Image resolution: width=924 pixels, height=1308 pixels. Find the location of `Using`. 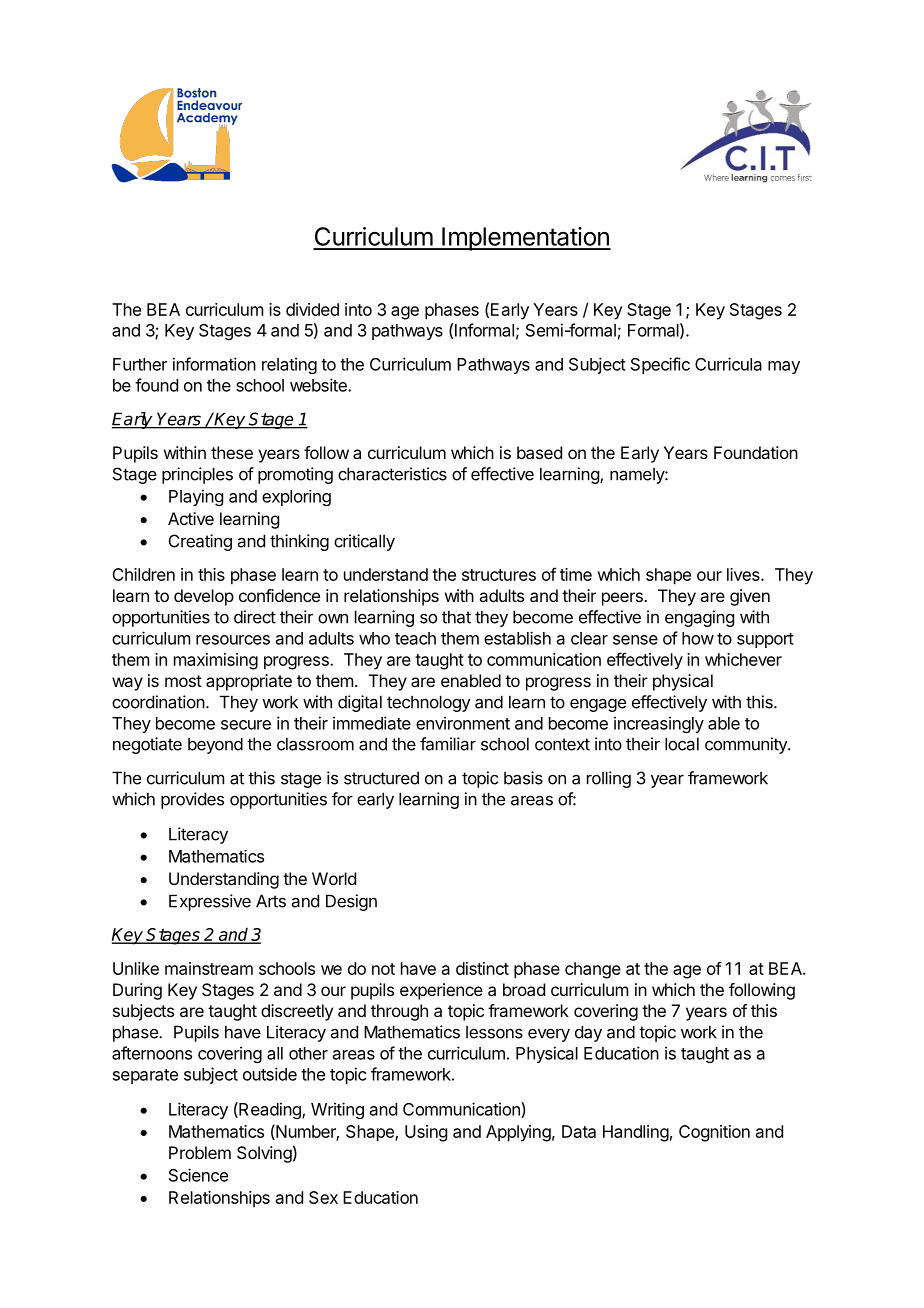

Using is located at coordinates (426, 1133).
